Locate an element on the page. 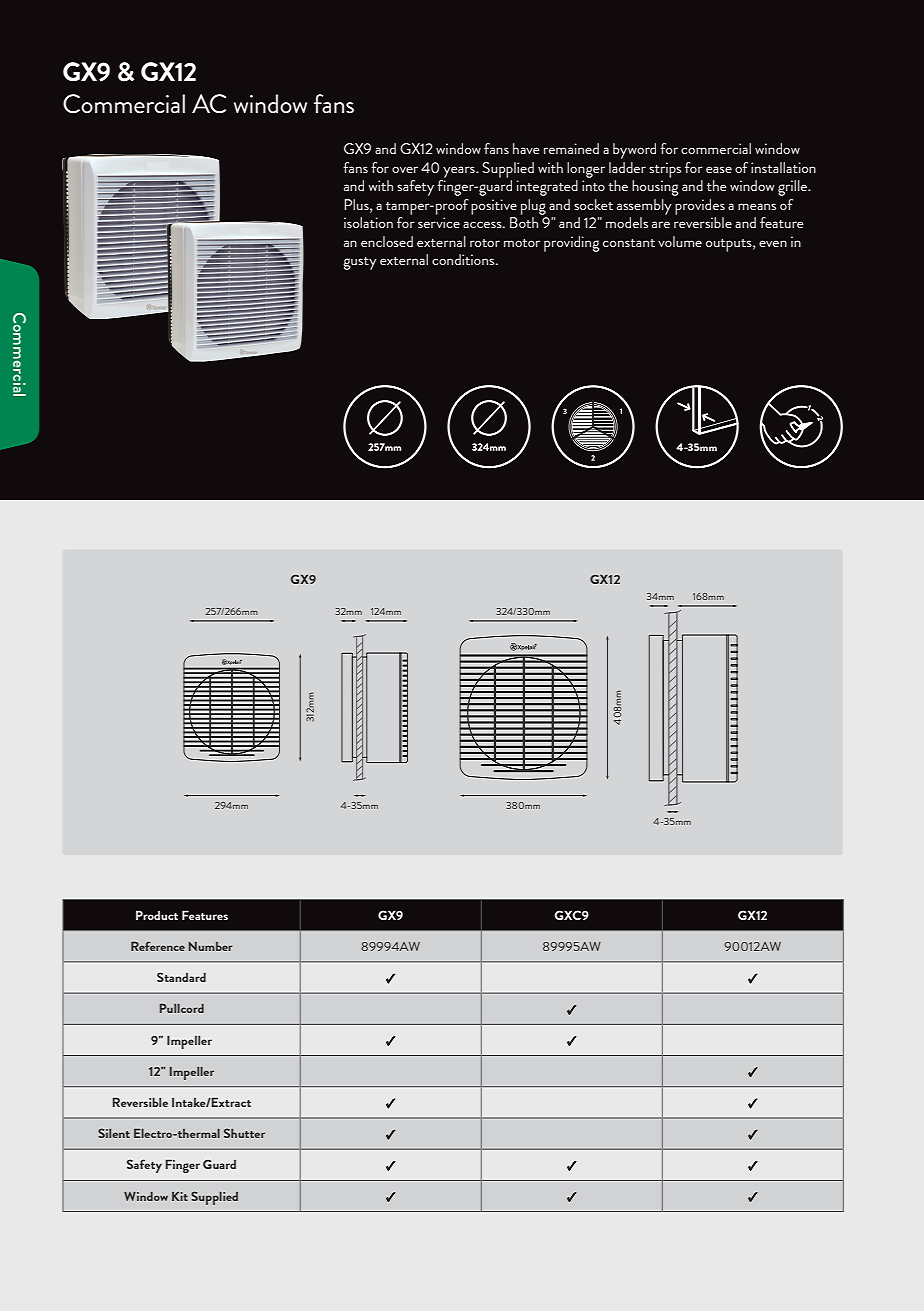 The height and width of the document is (1311, 924). Kit is located at coordinates (180, 1196).
